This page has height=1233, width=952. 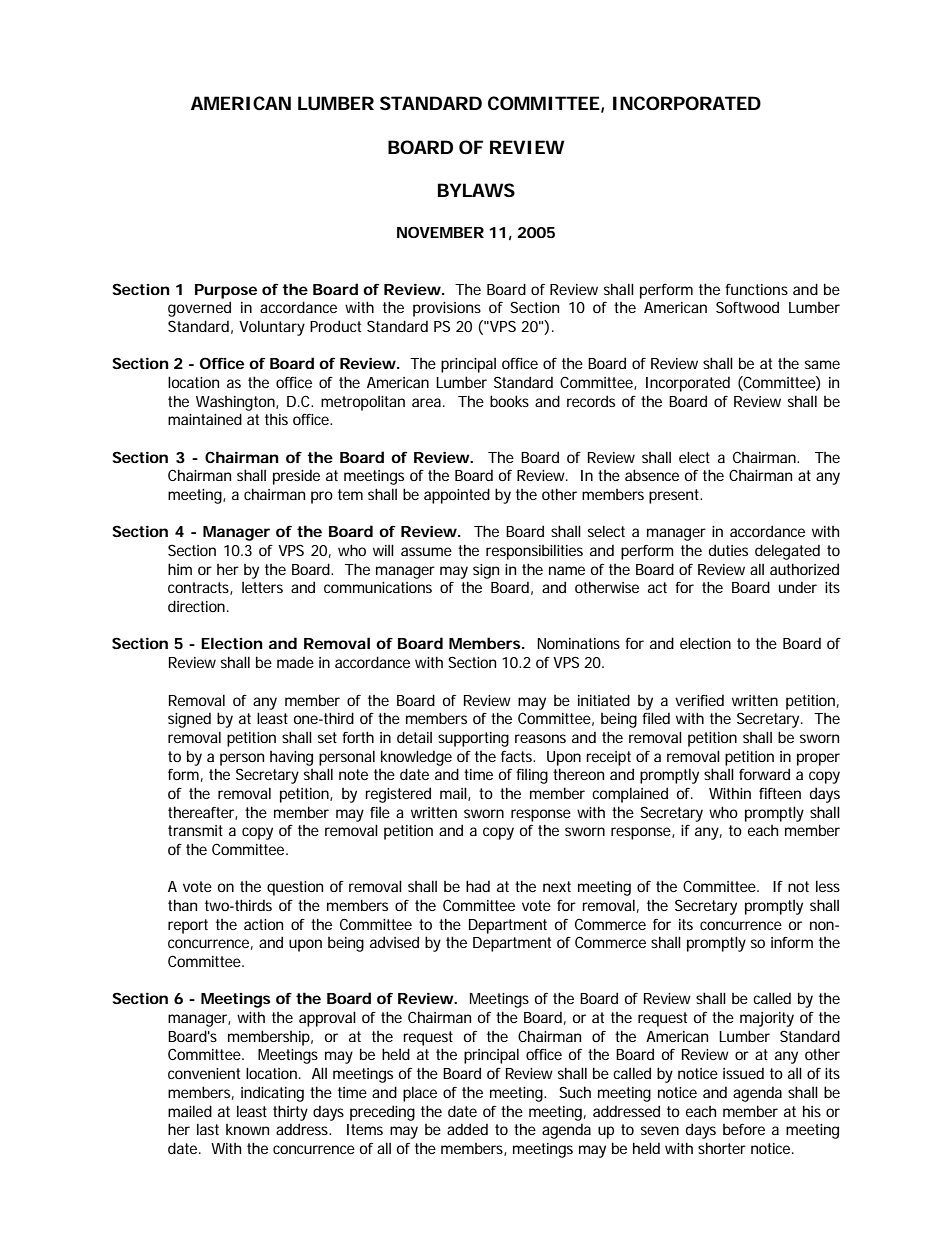 What do you see at coordinates (226, 291) in the page?
I see `Purpose` at bounding box center [226, 291].
